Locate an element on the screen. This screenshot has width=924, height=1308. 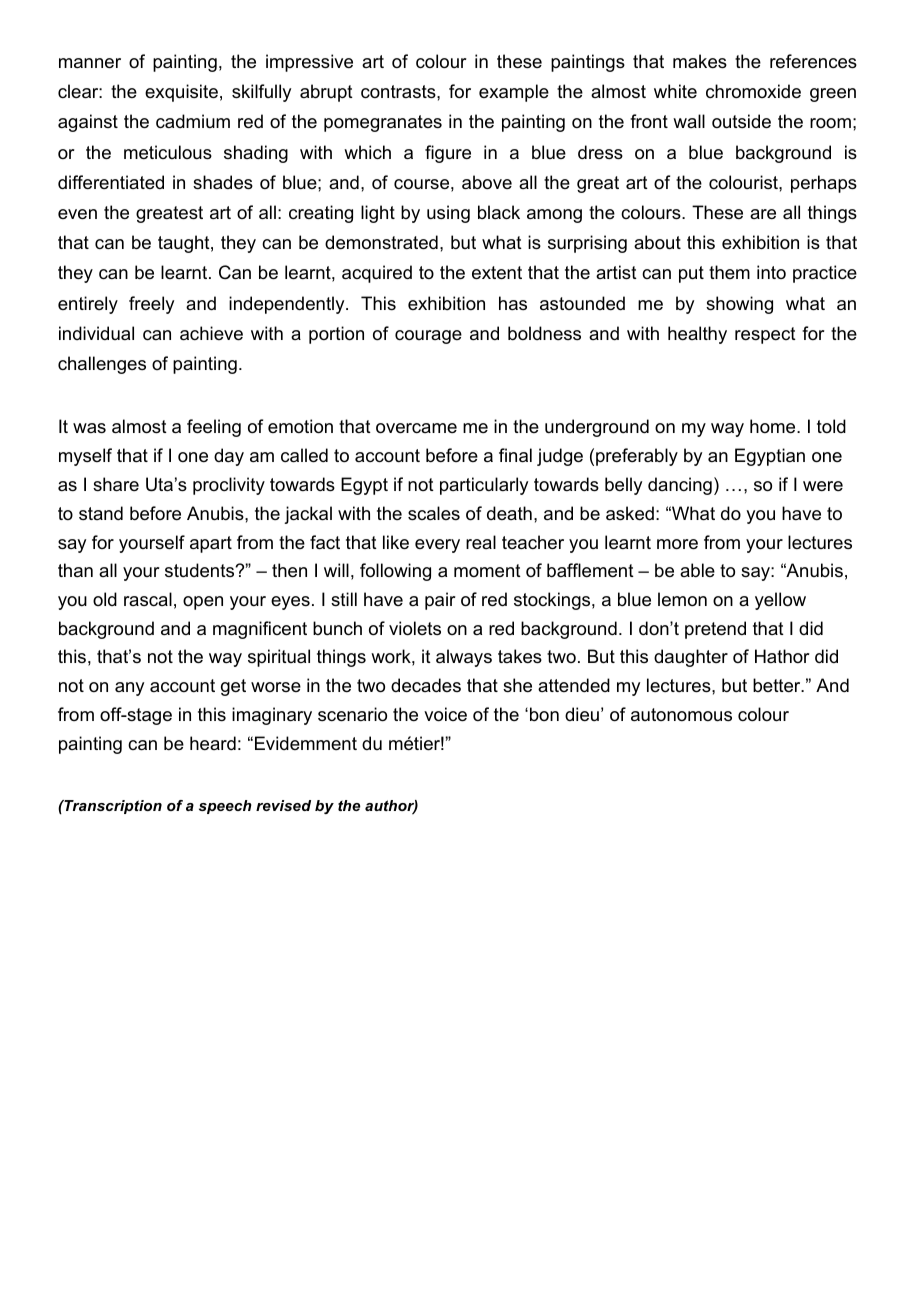
contrasts is located at coordinates (399, 92).
